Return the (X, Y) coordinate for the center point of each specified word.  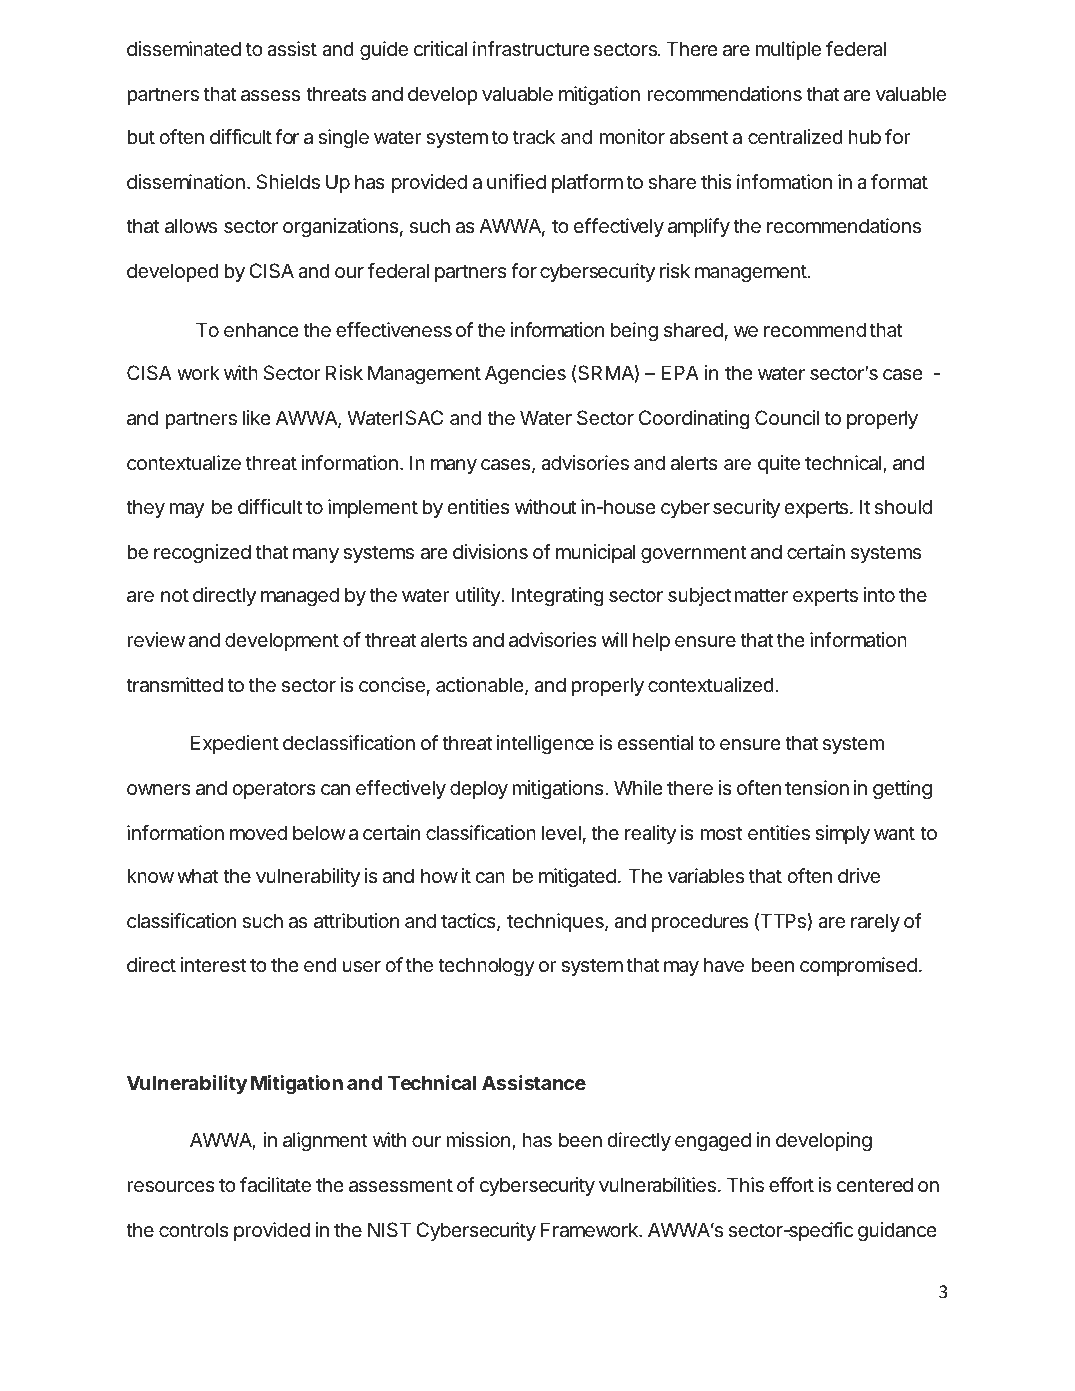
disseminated (184, 49)
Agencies (525, 374)
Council (787, 417)
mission (478, 1139)
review (156, 640)
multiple (788, 50)
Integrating (557, 597)
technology (486, 967)
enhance (261, 330)
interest (213, 965)
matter (761, 595)
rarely (875, 922)
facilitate (275, 1185)
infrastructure (531, 49)
